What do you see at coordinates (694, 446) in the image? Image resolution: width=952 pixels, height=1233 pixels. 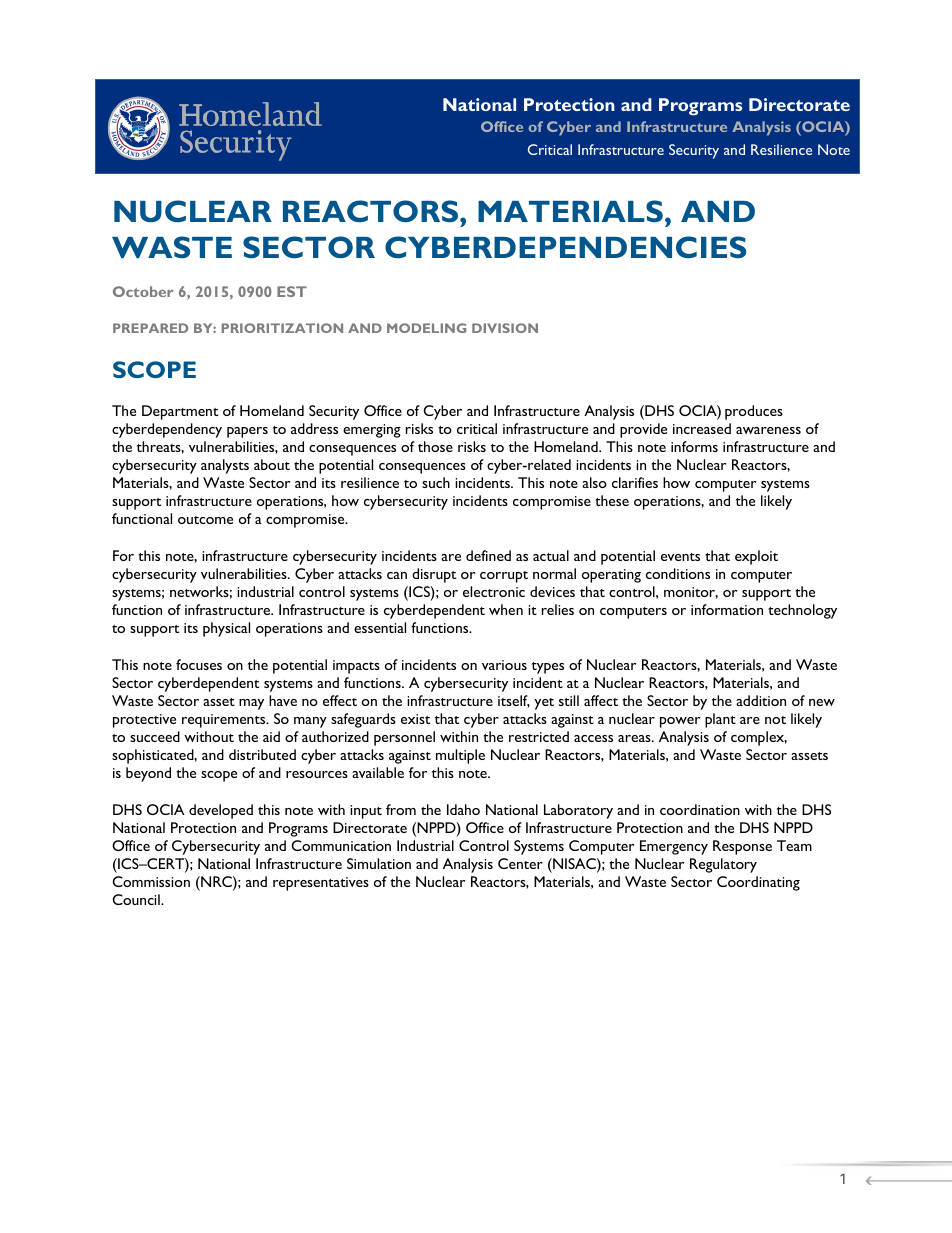 I see `informs` at bounding box center [694, 446].
